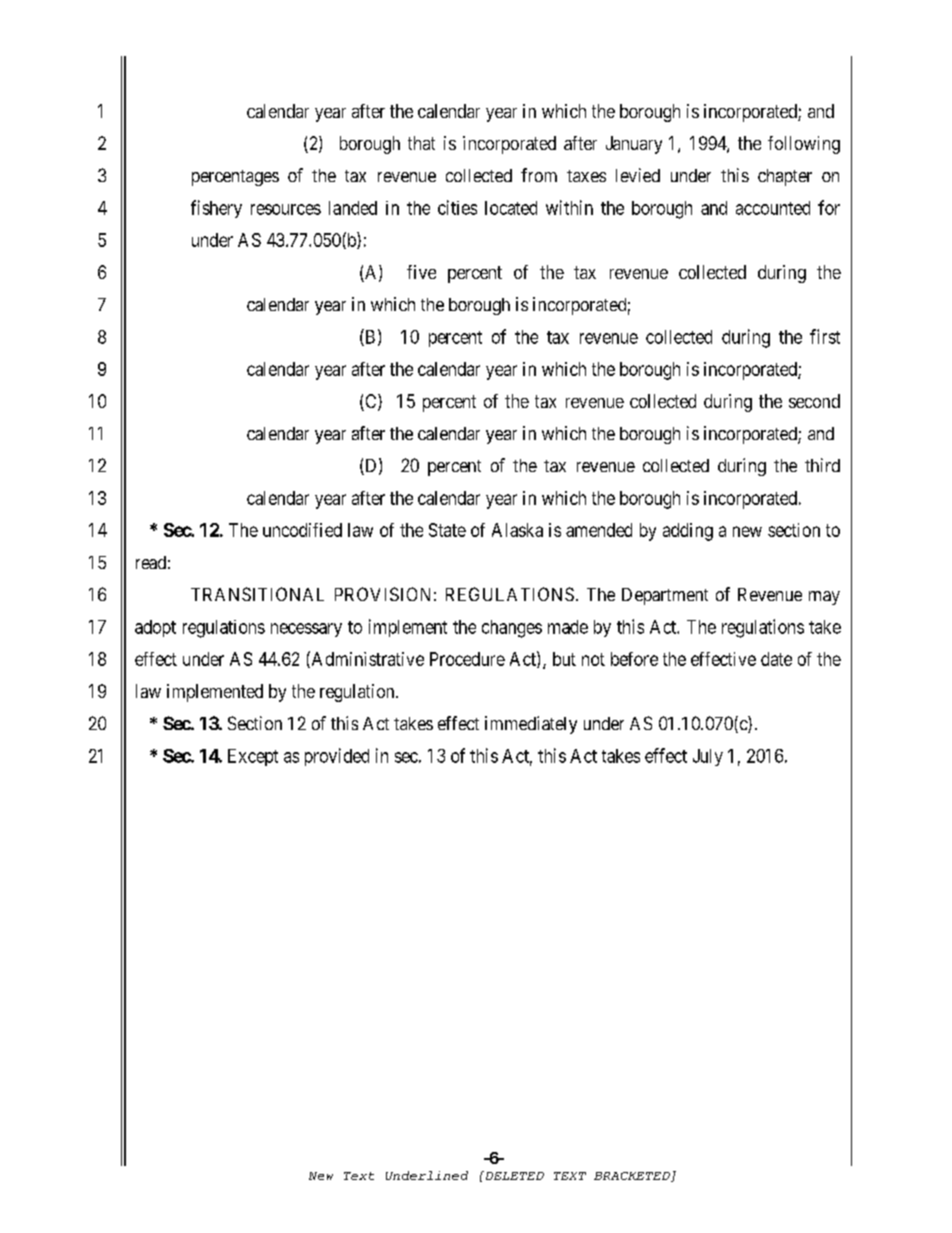  Describe the element at coordinates (306, 630) in the image. I see `necessary` at that location.
